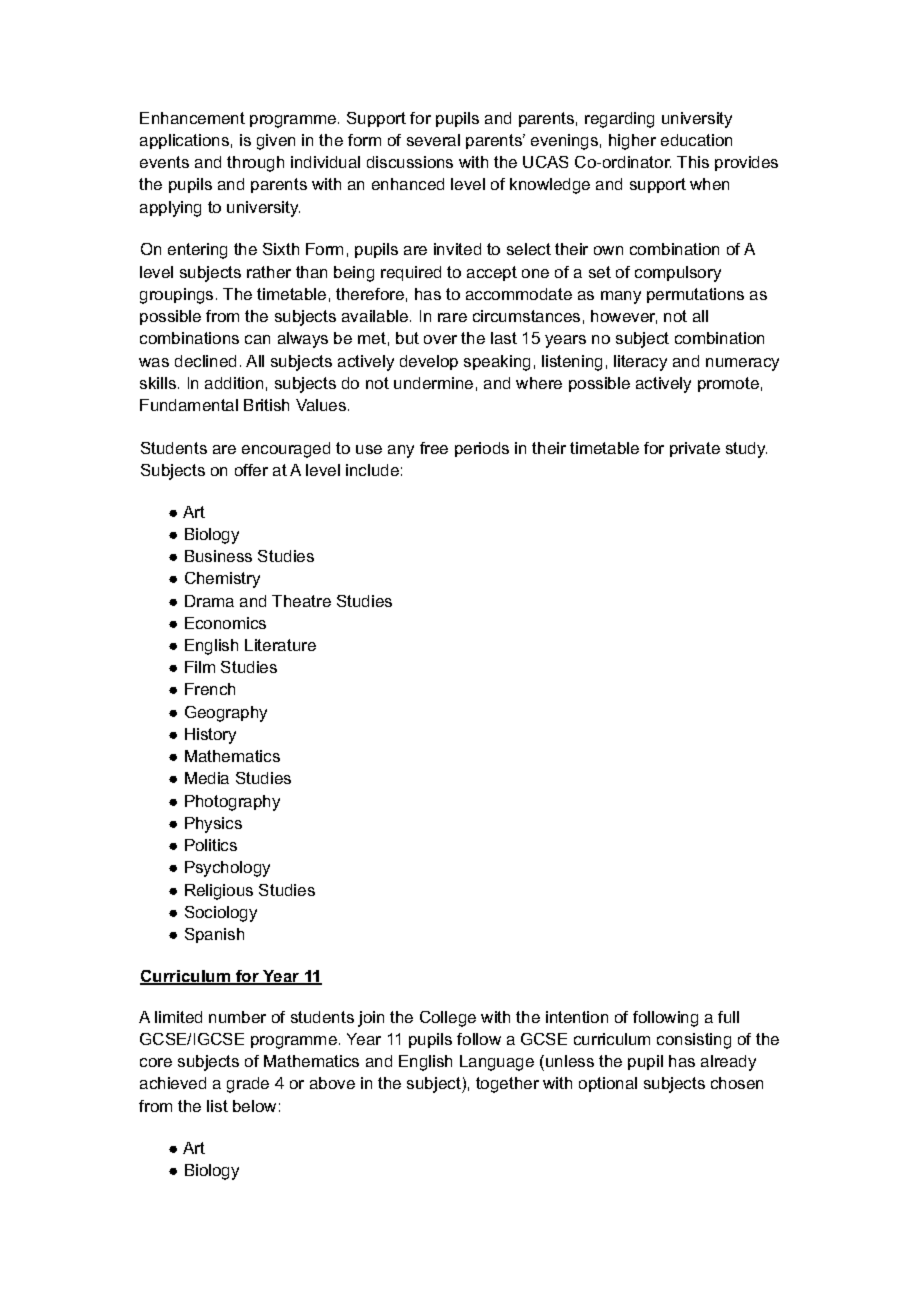  I want to click on Photography, so click(232, 803).
